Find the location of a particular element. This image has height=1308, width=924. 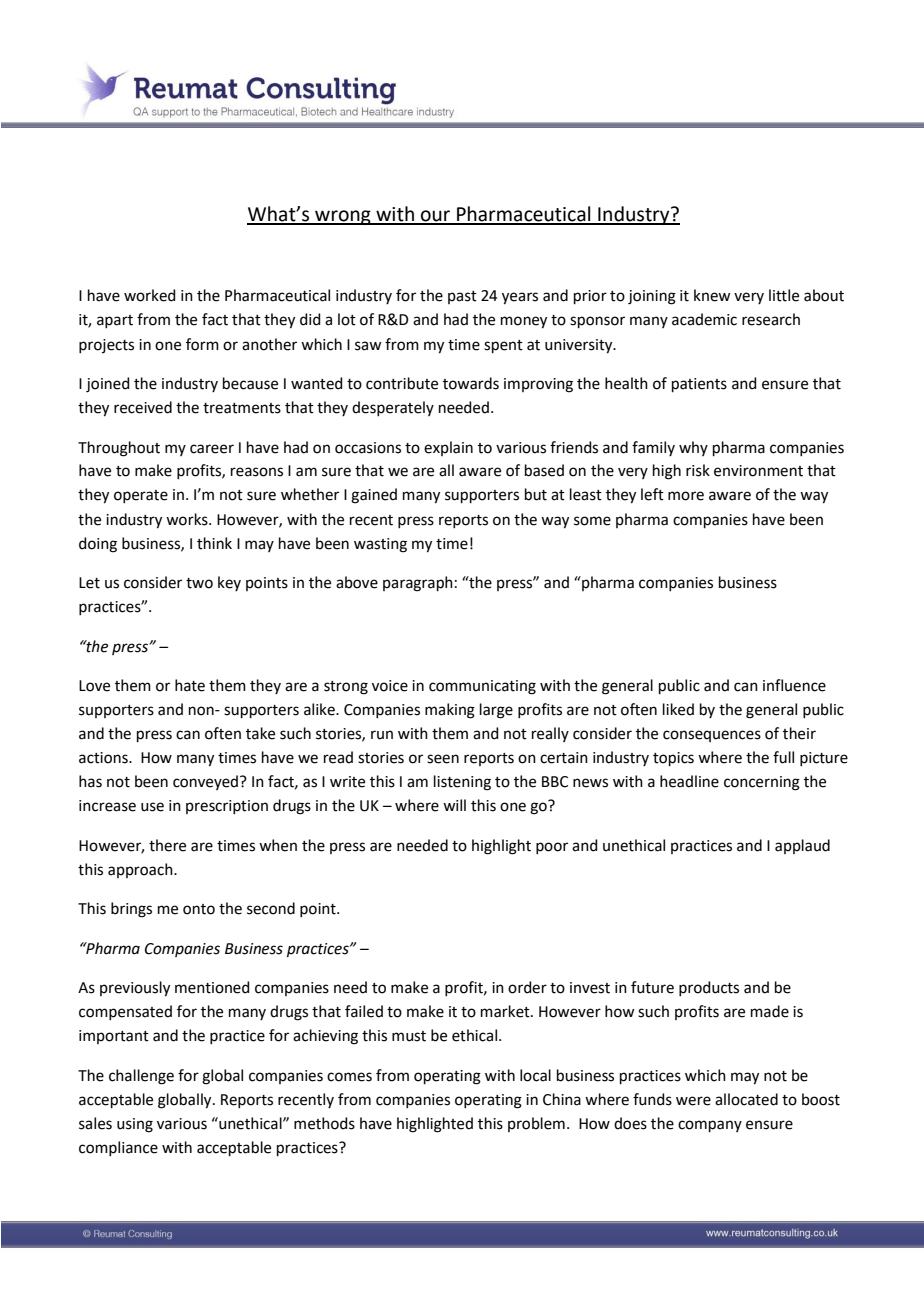

using is located at coordinates (135, 1125).
